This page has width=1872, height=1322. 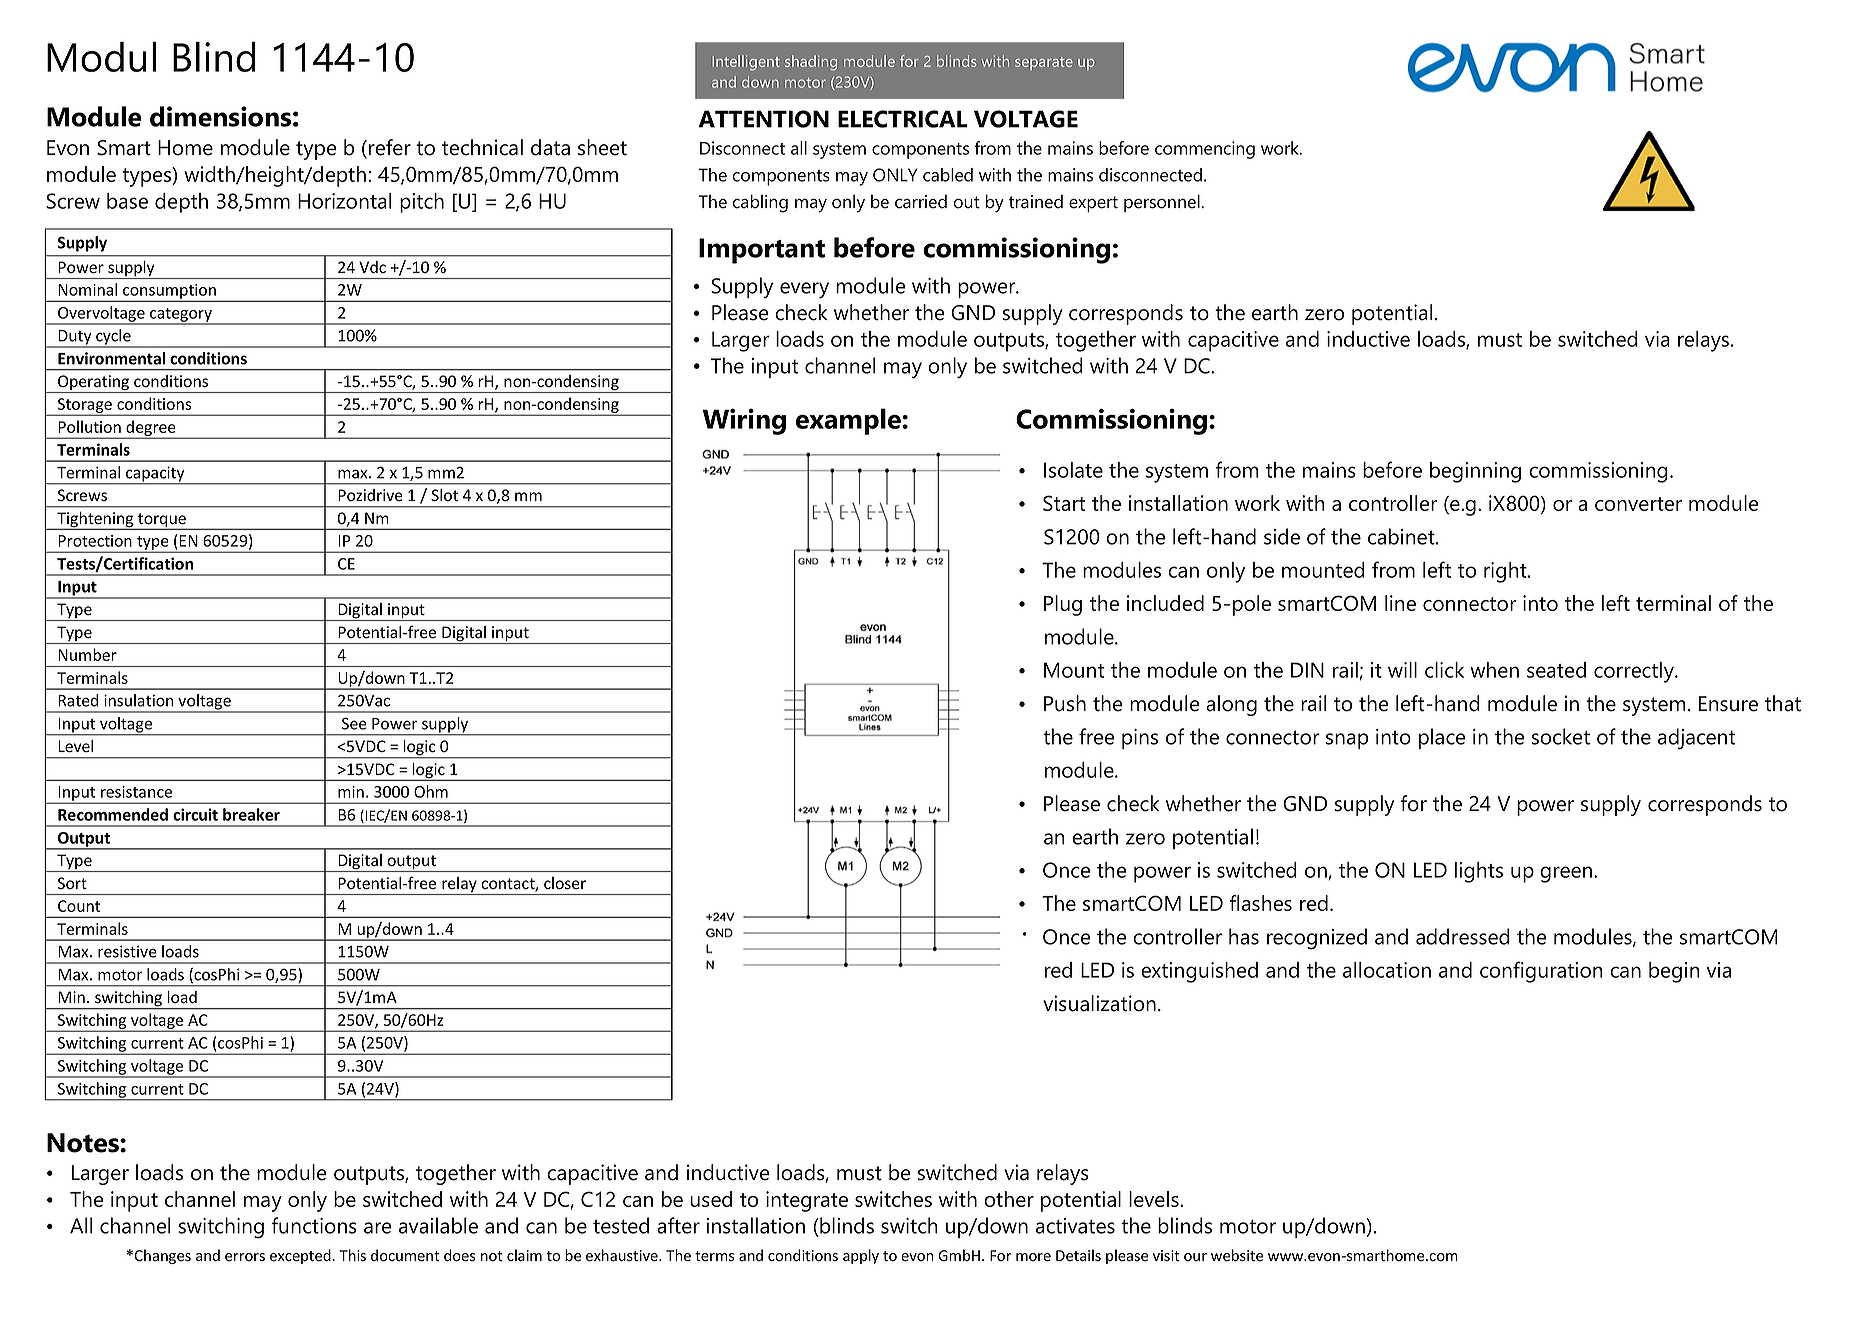 I want to click on functions, so click(x=314, y=1225).
